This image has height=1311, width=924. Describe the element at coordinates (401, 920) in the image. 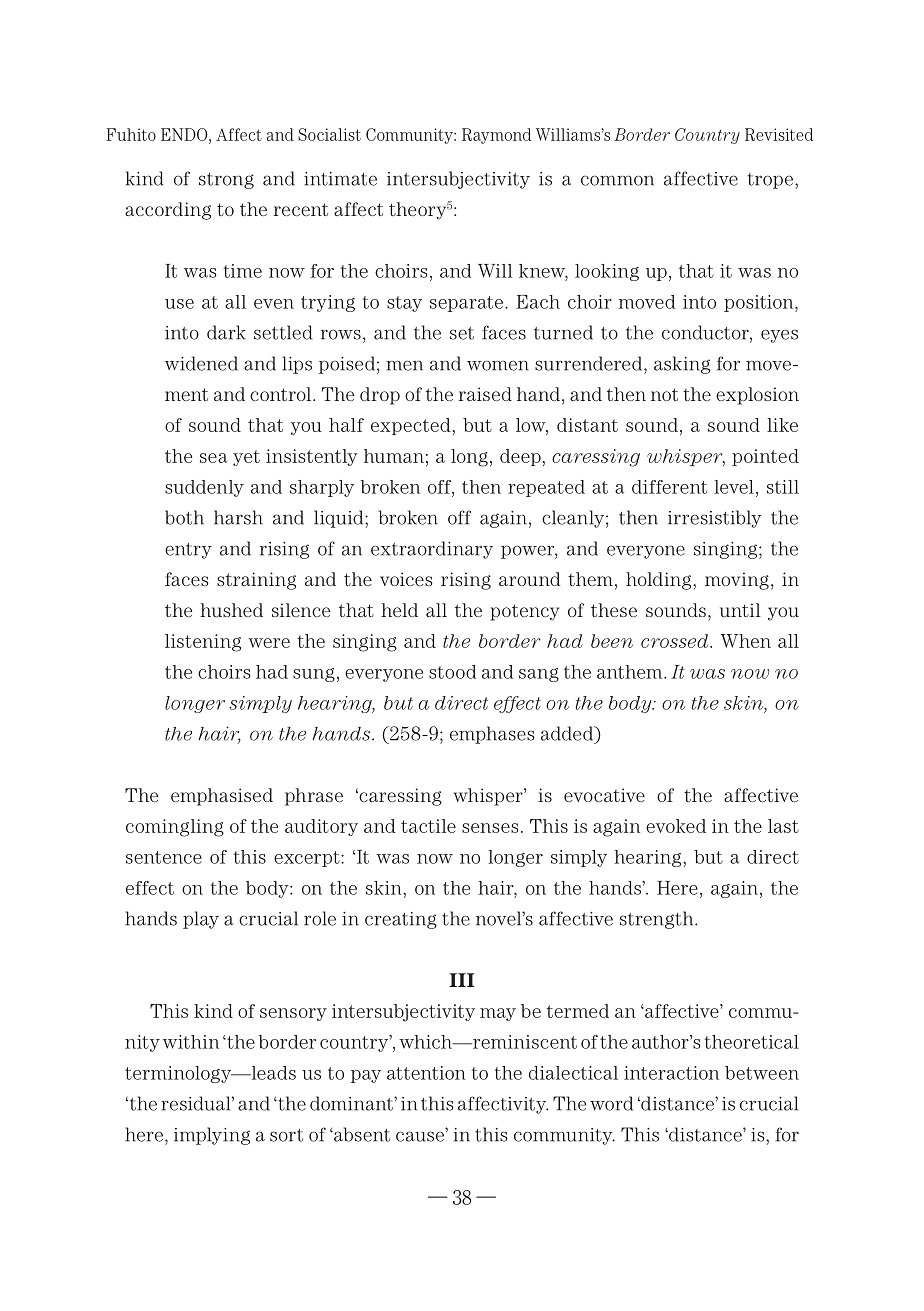

I see `creating` at that location.
